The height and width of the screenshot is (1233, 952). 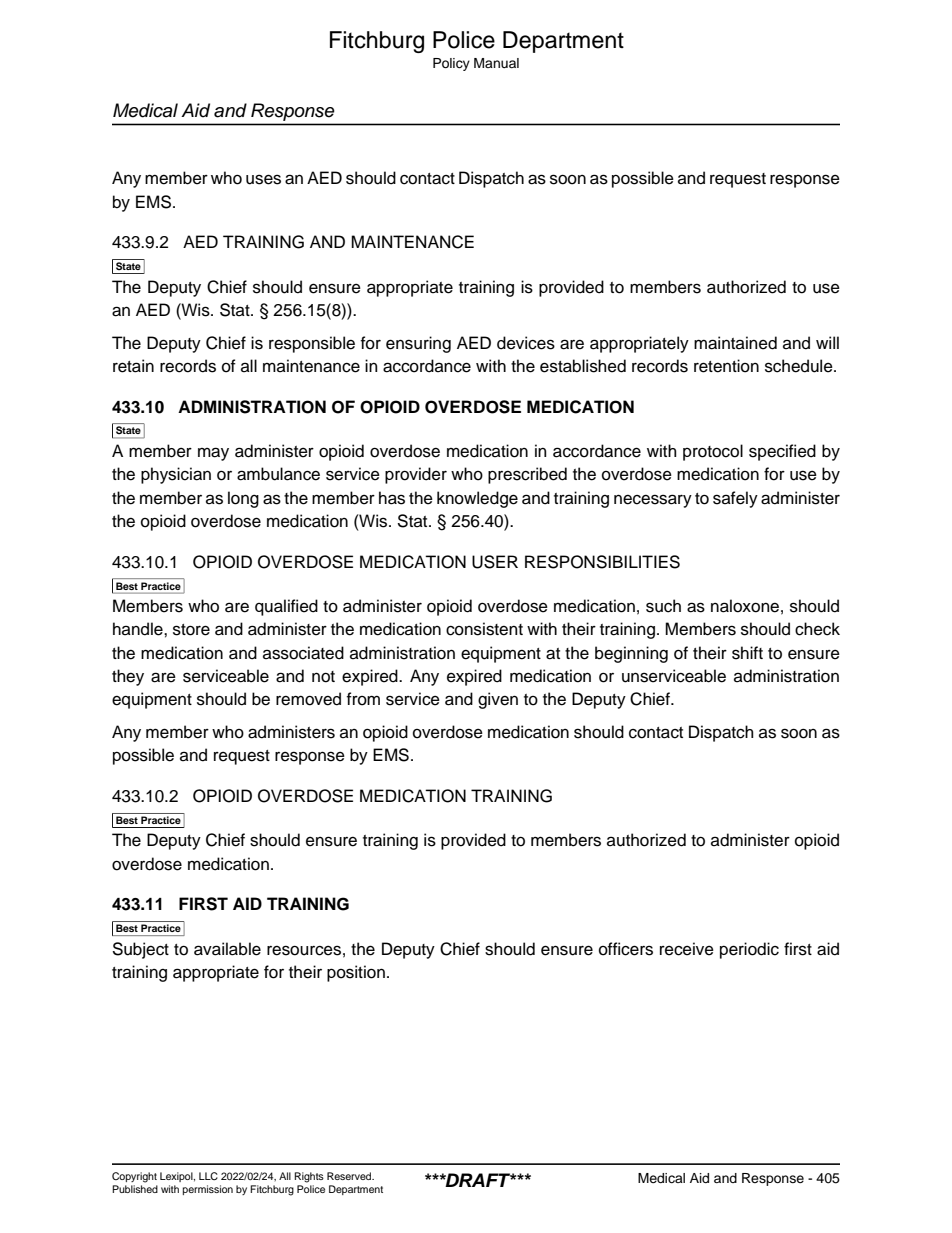 I want to click on LLC, so click(x=208, y=1176).
